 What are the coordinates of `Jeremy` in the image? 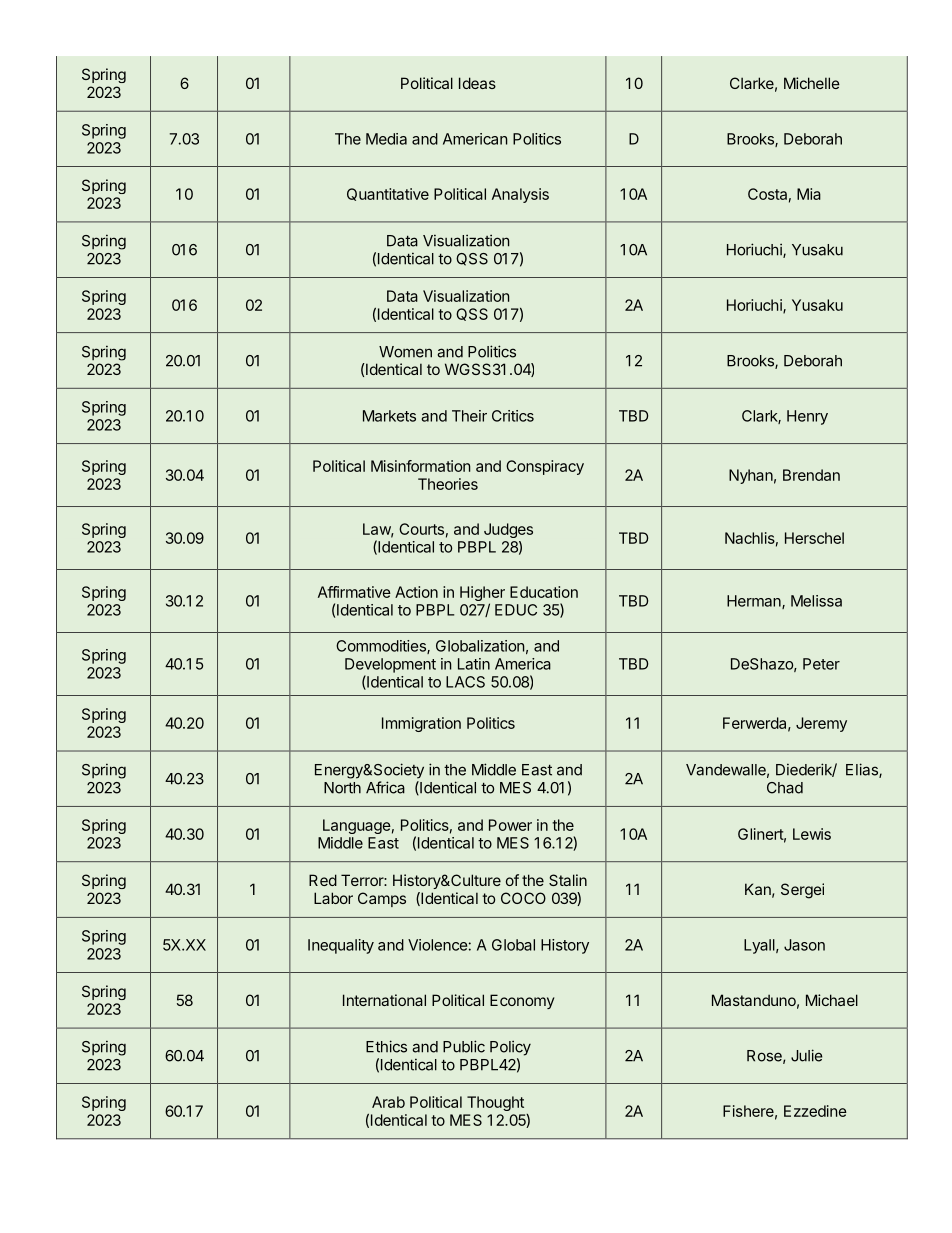 It's located at (821, 724).
